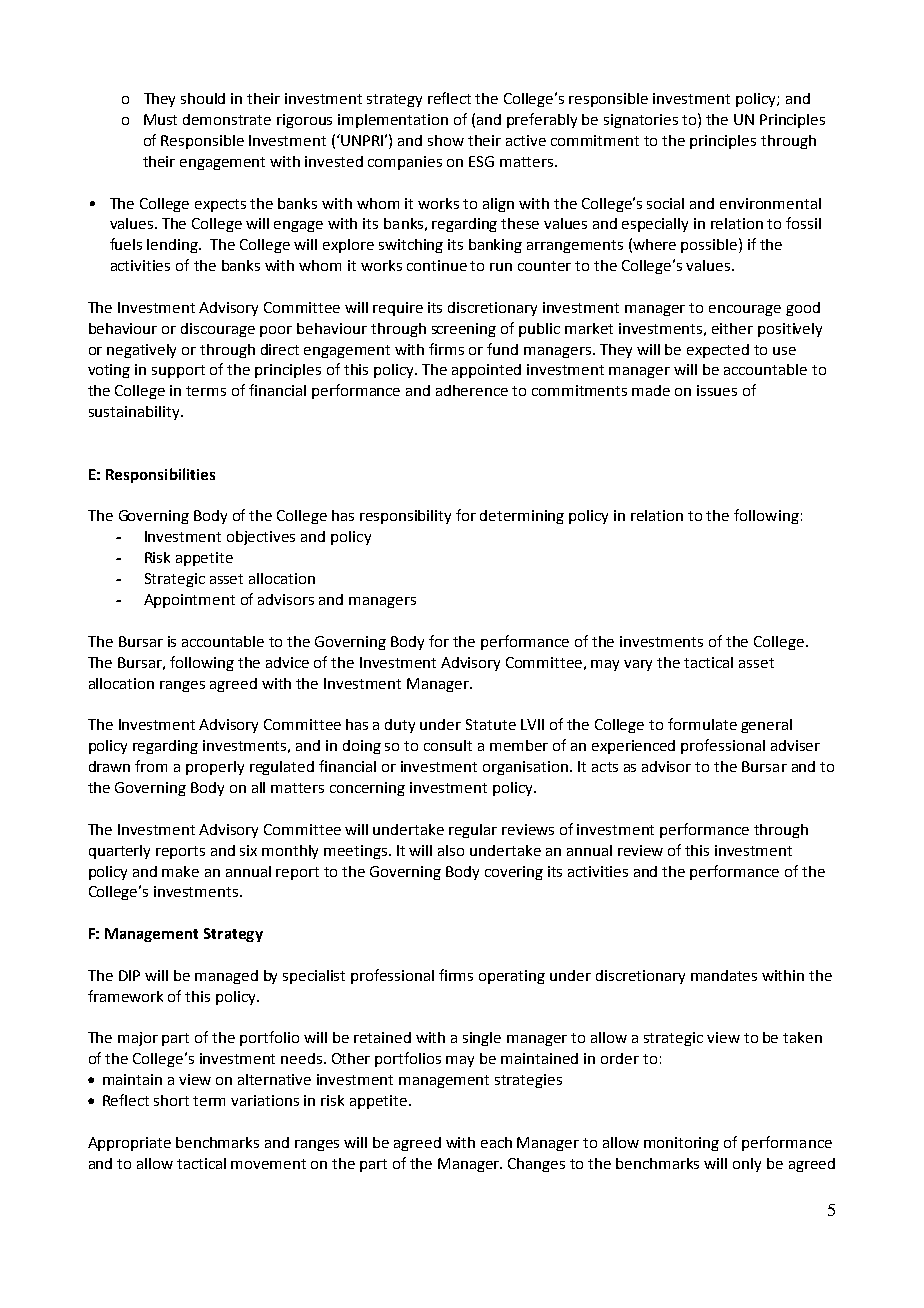 The width and height of the image is (924, 1308). Describe the element at coordinates (491, 724) in the image. I see `Statute` at that location.
